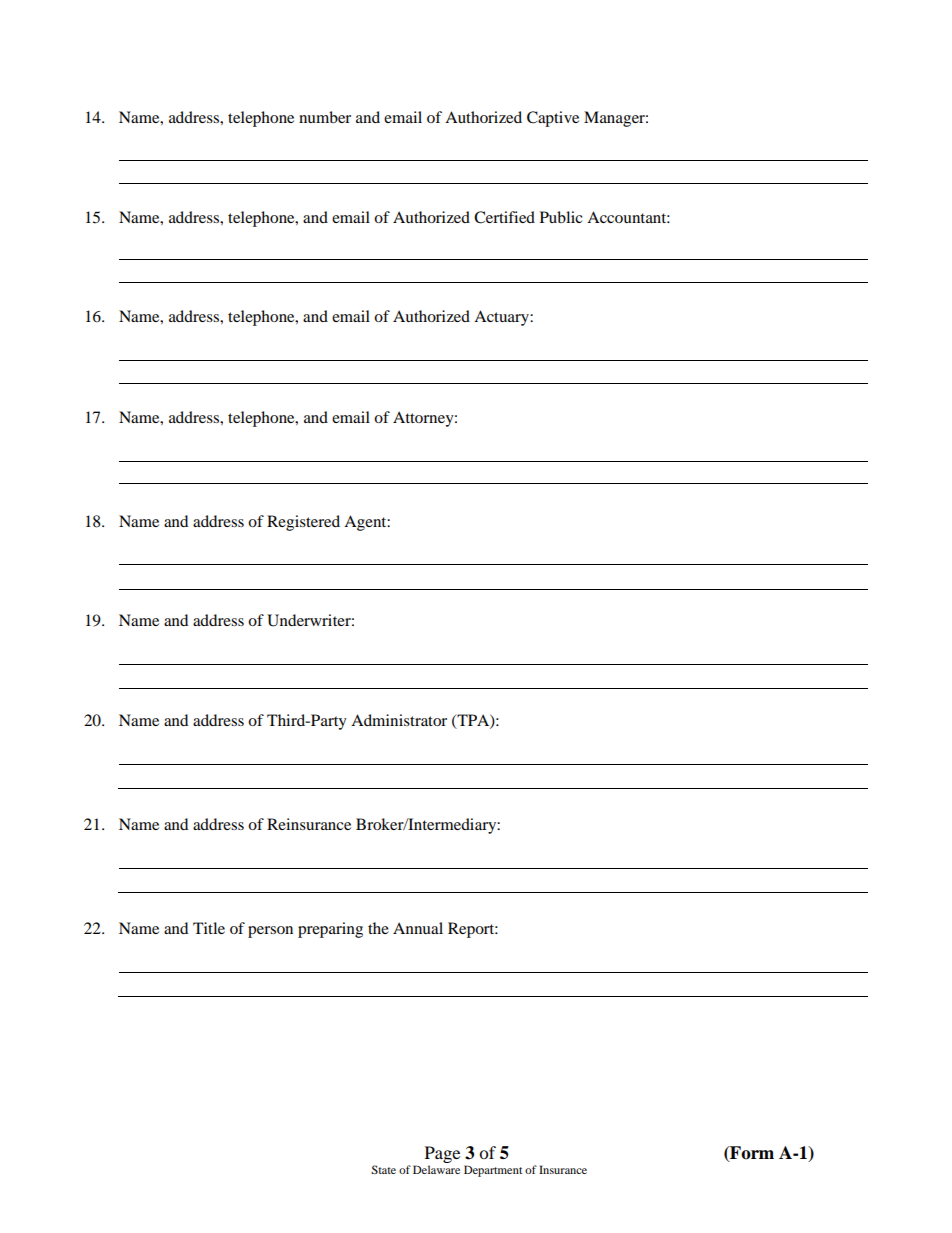  I want to click on Certified, so click(504, 217).
